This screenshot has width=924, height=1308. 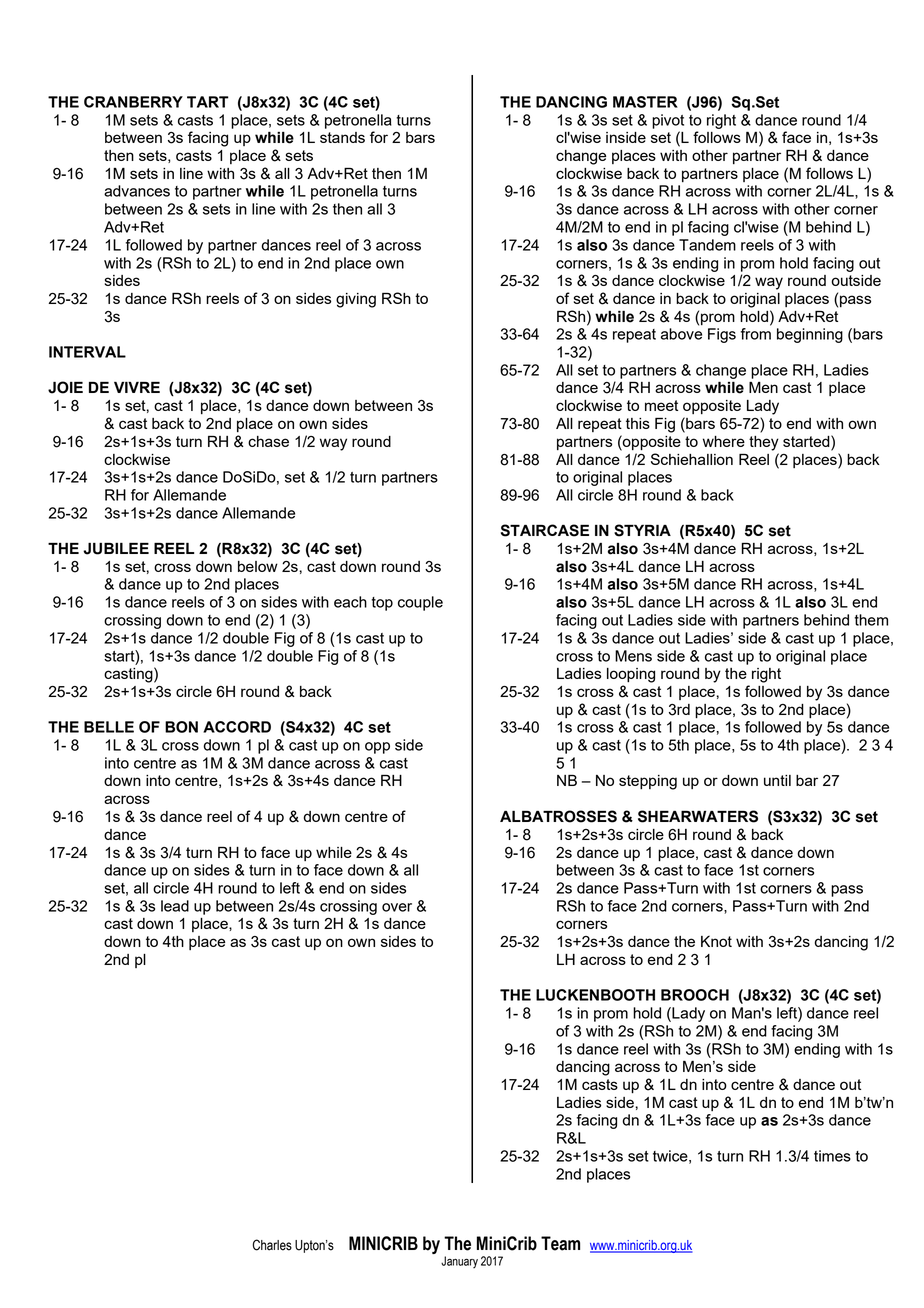 What do you see at coordinates (342, 137) in the screenshot?
I see `stands` at bounding box center [342, 137].
